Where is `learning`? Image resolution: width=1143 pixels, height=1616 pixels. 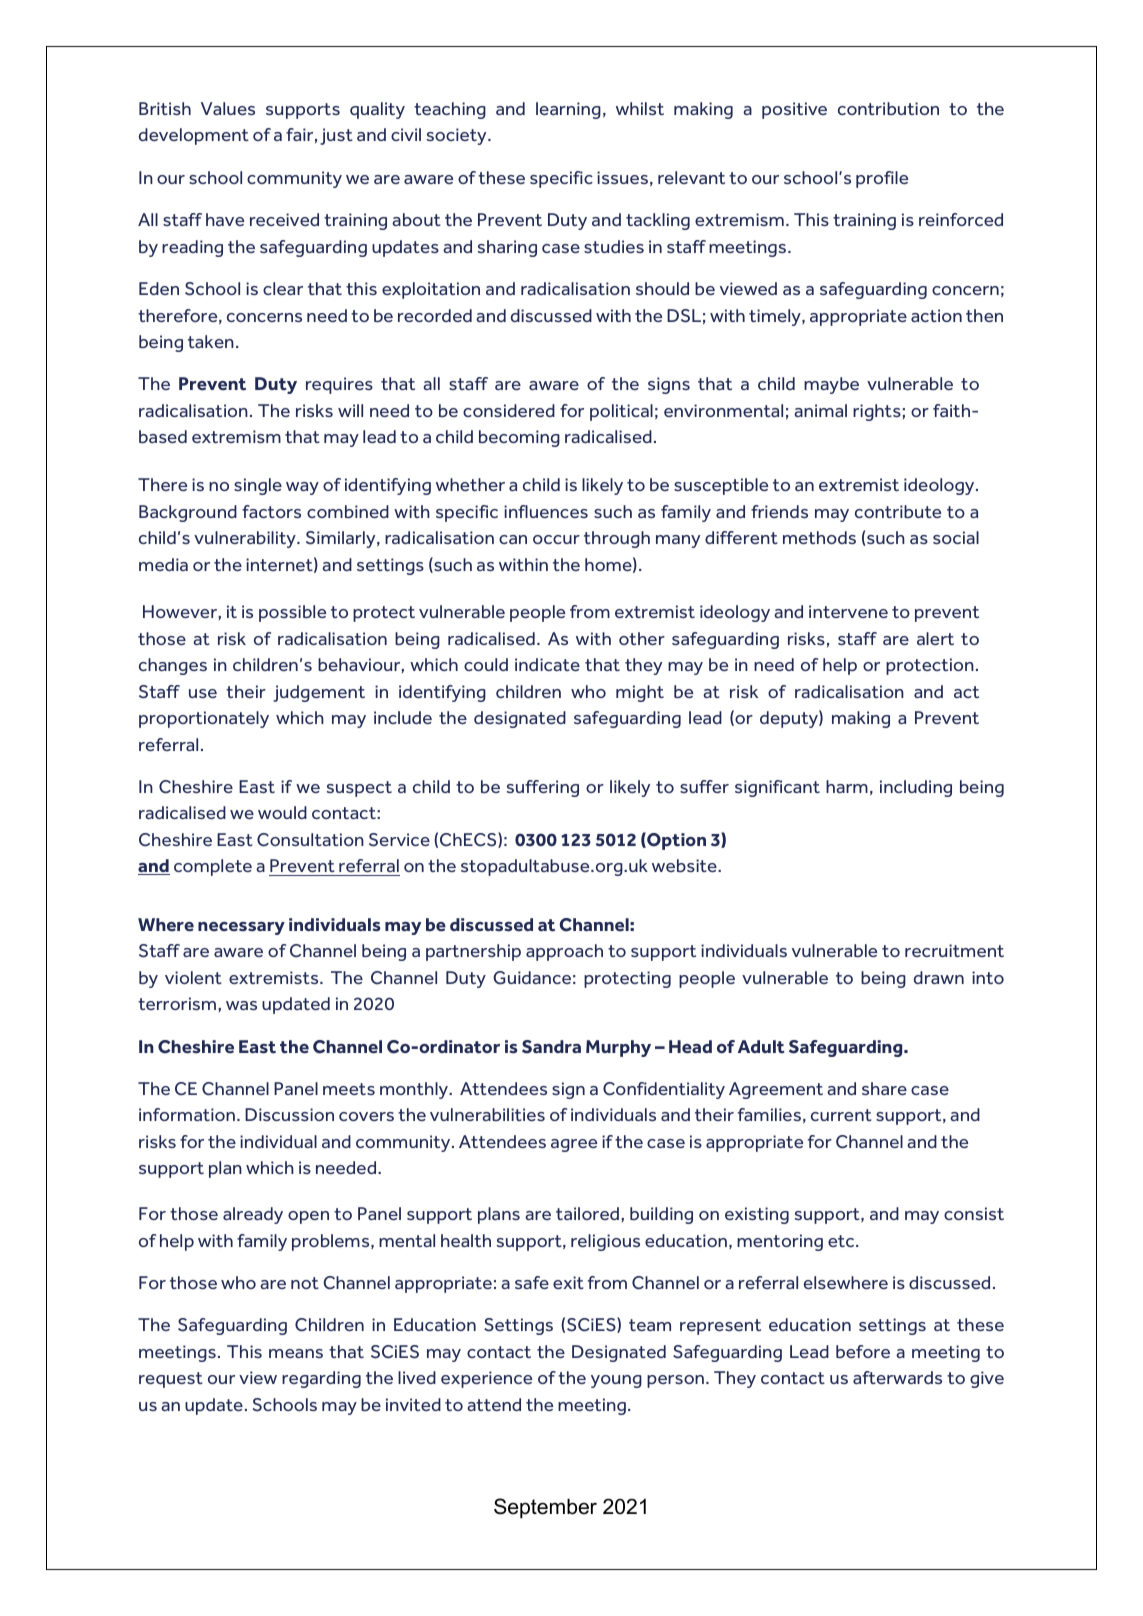
learning is located at coordinates (568, 110).
